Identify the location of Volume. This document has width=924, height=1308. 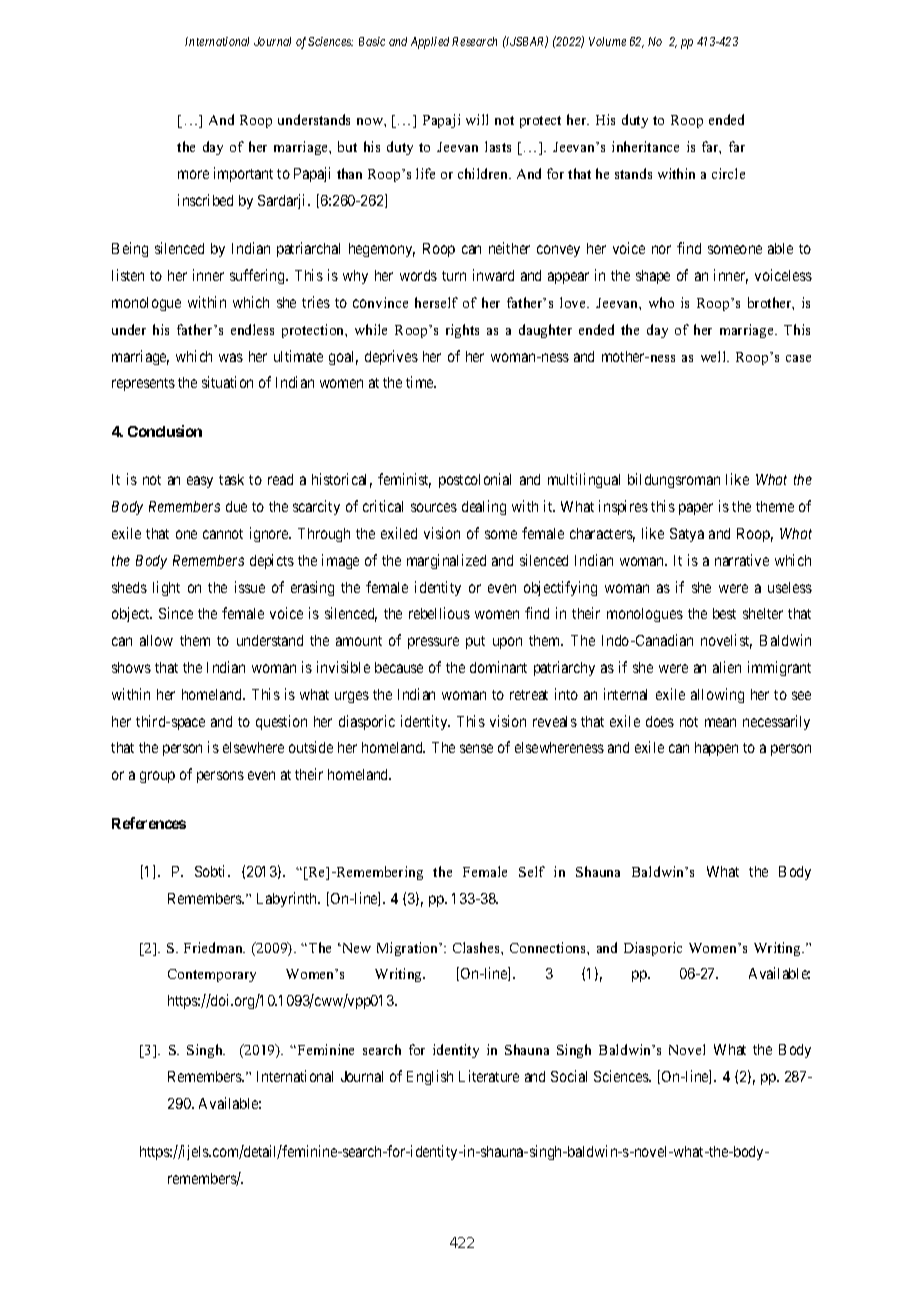
(607, 41).
